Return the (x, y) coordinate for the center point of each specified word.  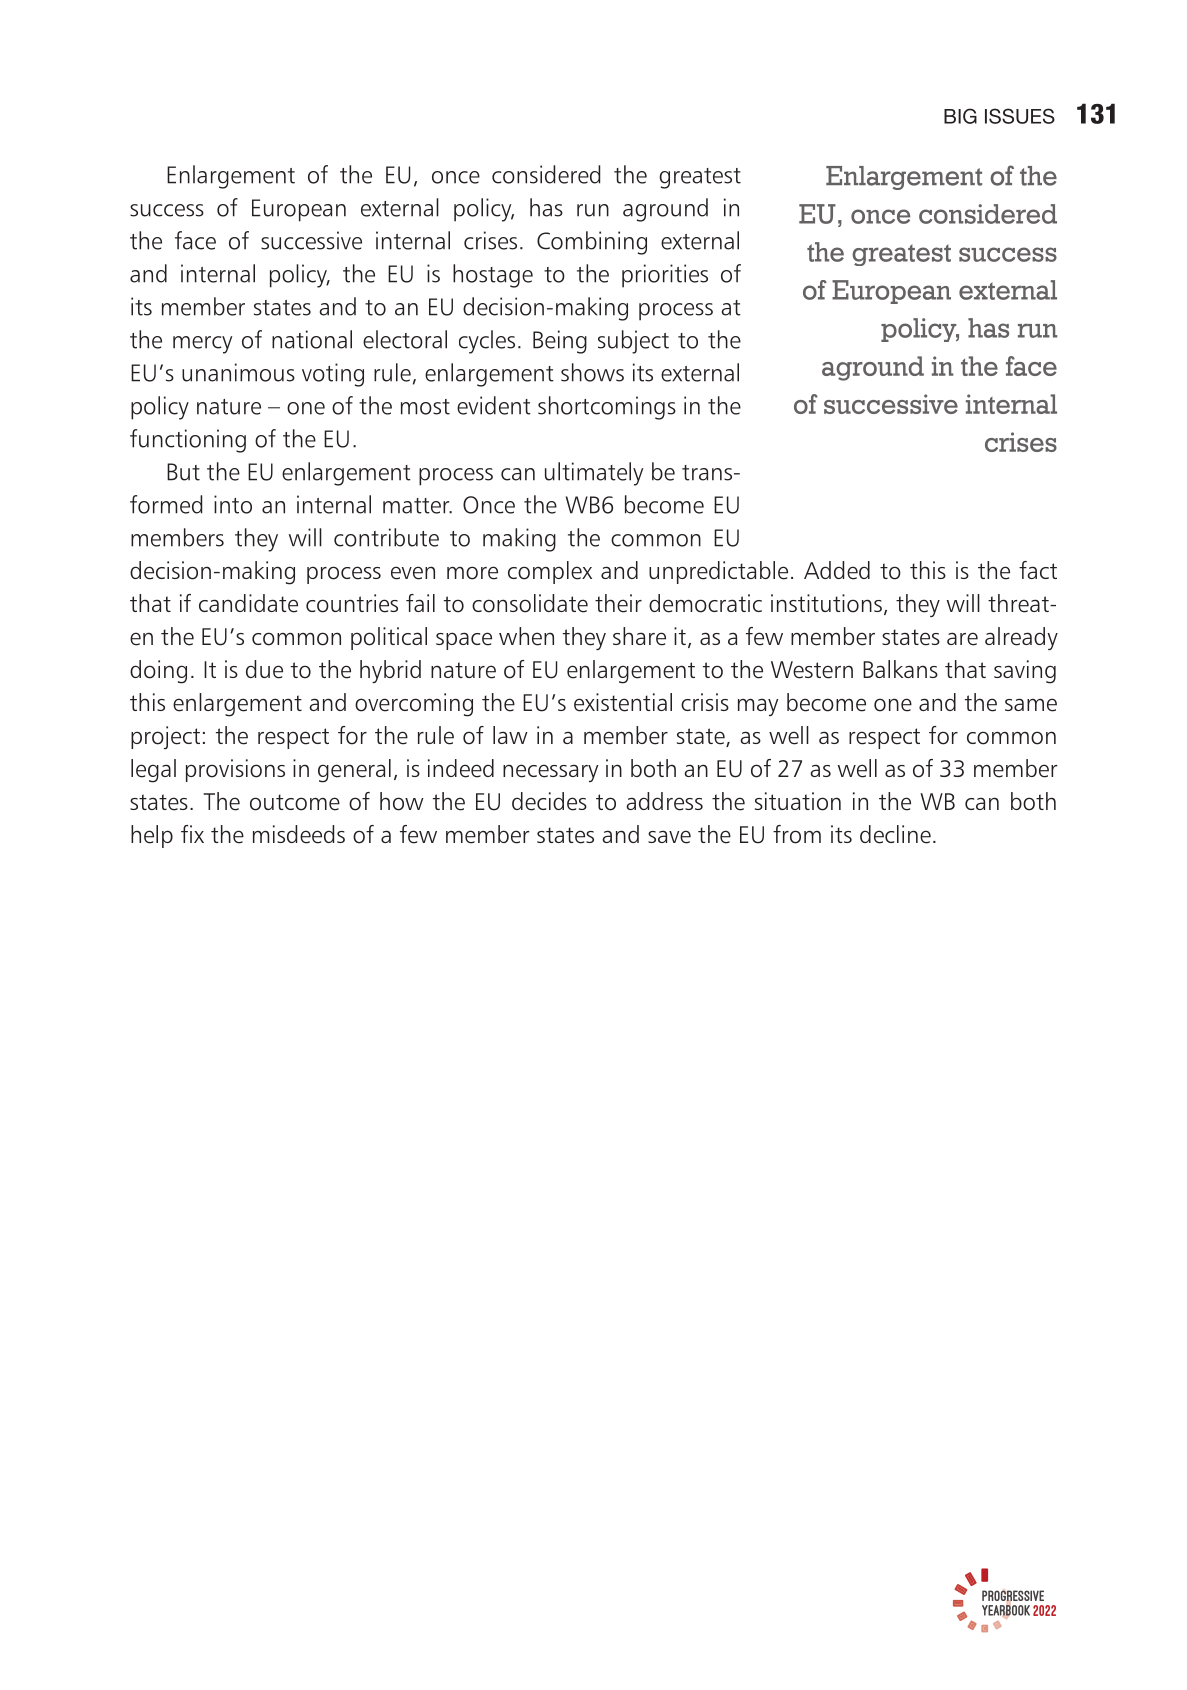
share (639, 636)
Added (837, 570)
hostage (493, 276)
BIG (960, 116)
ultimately (594, 474)
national (312, 339)
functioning (188, 441)
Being (560, 342)
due (264, 669)
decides (549, 801)
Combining (592, 243)
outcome (295, 802)
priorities (665, 276)
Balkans (900, 669)
